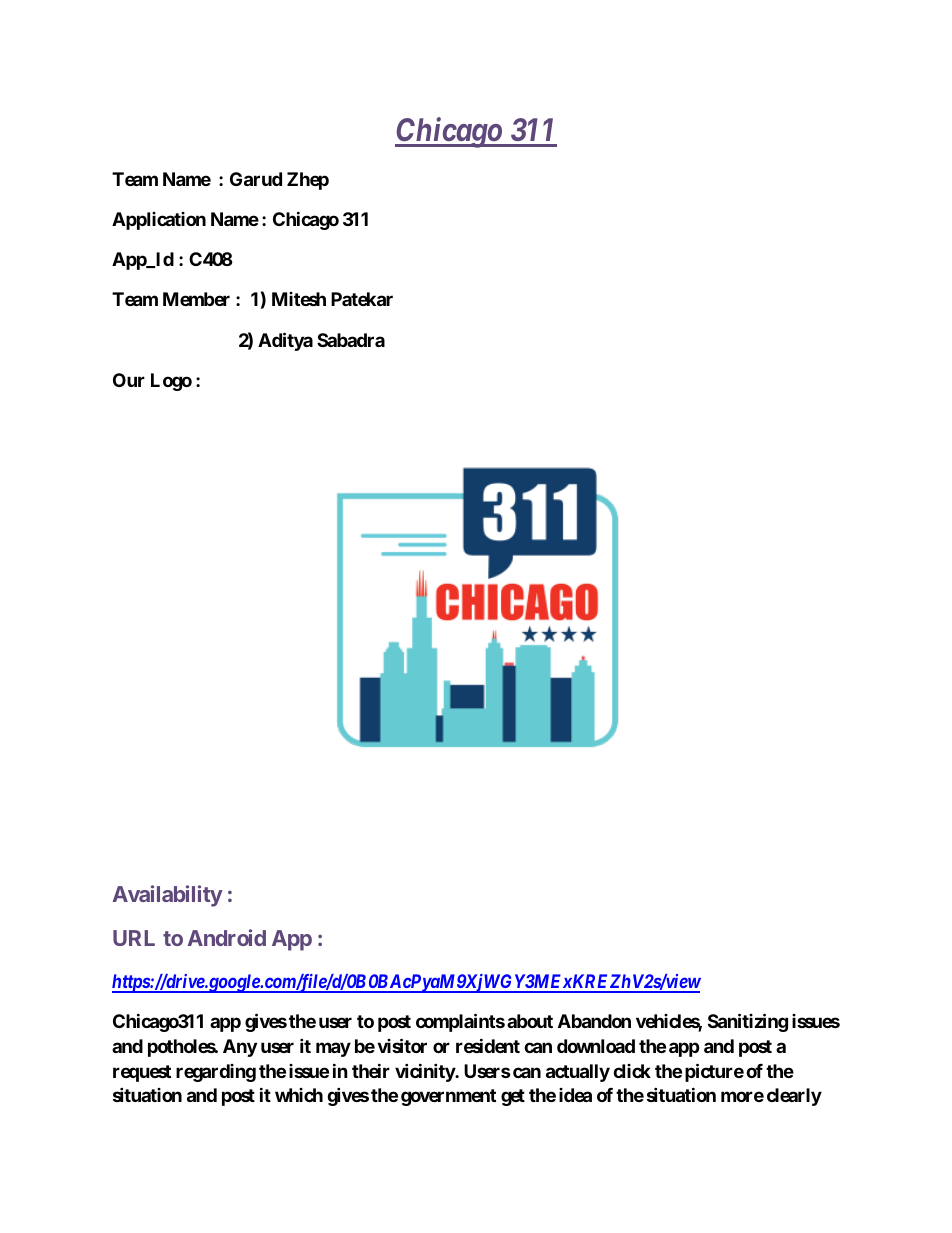 This screenshot has width=952, height=1233. Describe the element at coordinates (594, 1021) in the screenshot. I see `Abandon` at that location.
